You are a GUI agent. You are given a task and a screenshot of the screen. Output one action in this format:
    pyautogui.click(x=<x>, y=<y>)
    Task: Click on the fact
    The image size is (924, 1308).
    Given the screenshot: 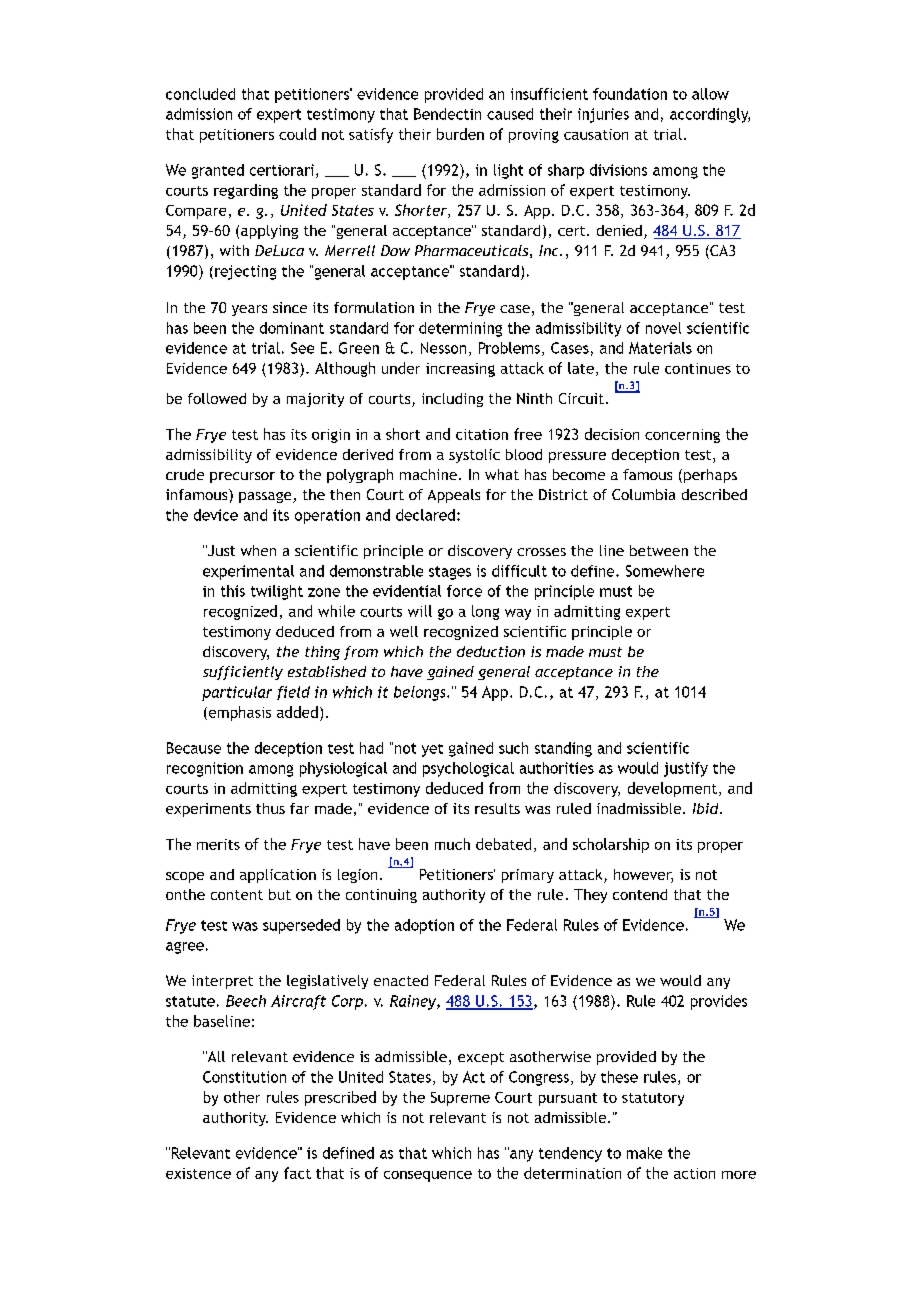 What is the action you would take?
    pyautogui.click(x=297, y=1173)
